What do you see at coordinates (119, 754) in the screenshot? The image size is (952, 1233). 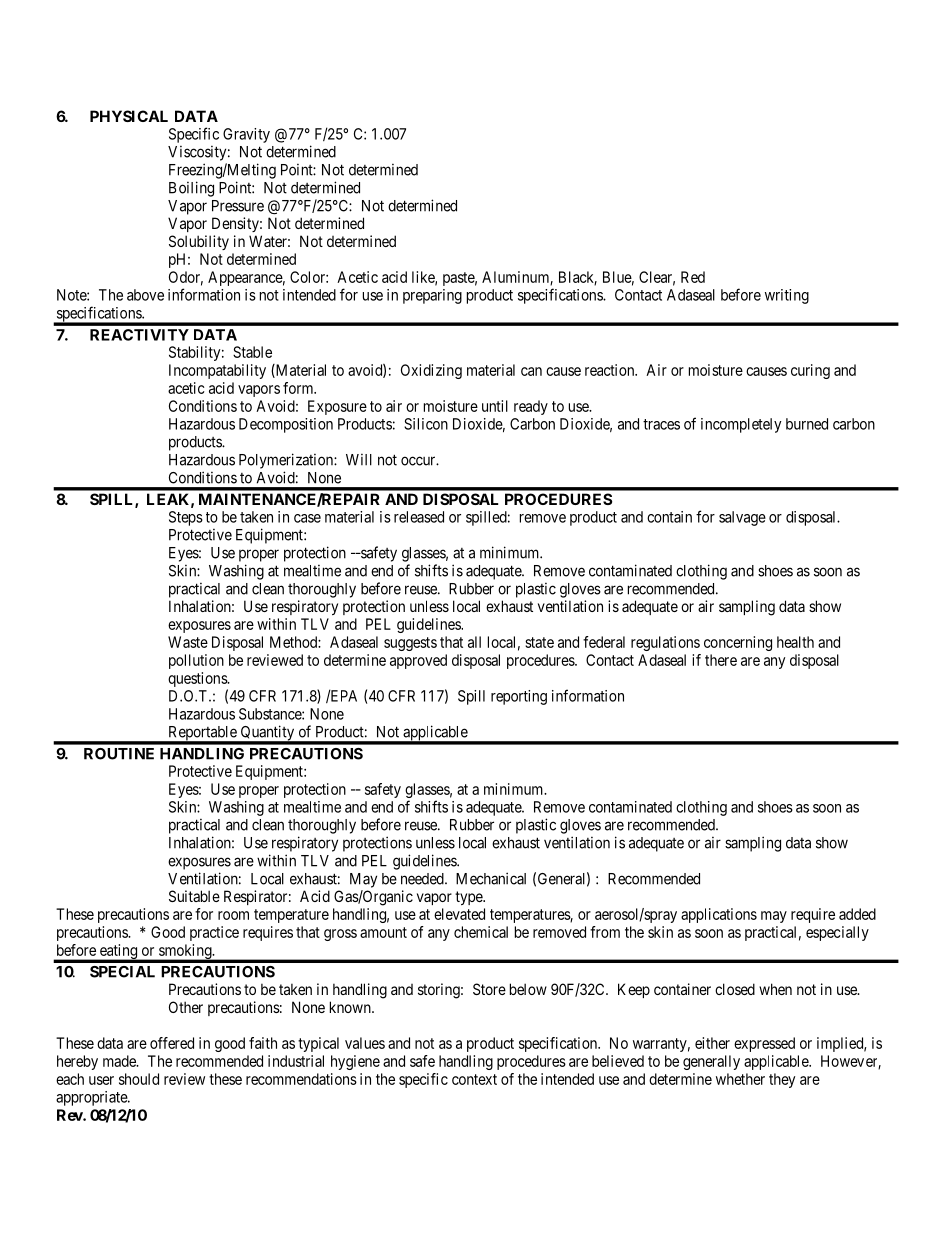 I see `ROUTINE` at bounding box center [119, 754].
